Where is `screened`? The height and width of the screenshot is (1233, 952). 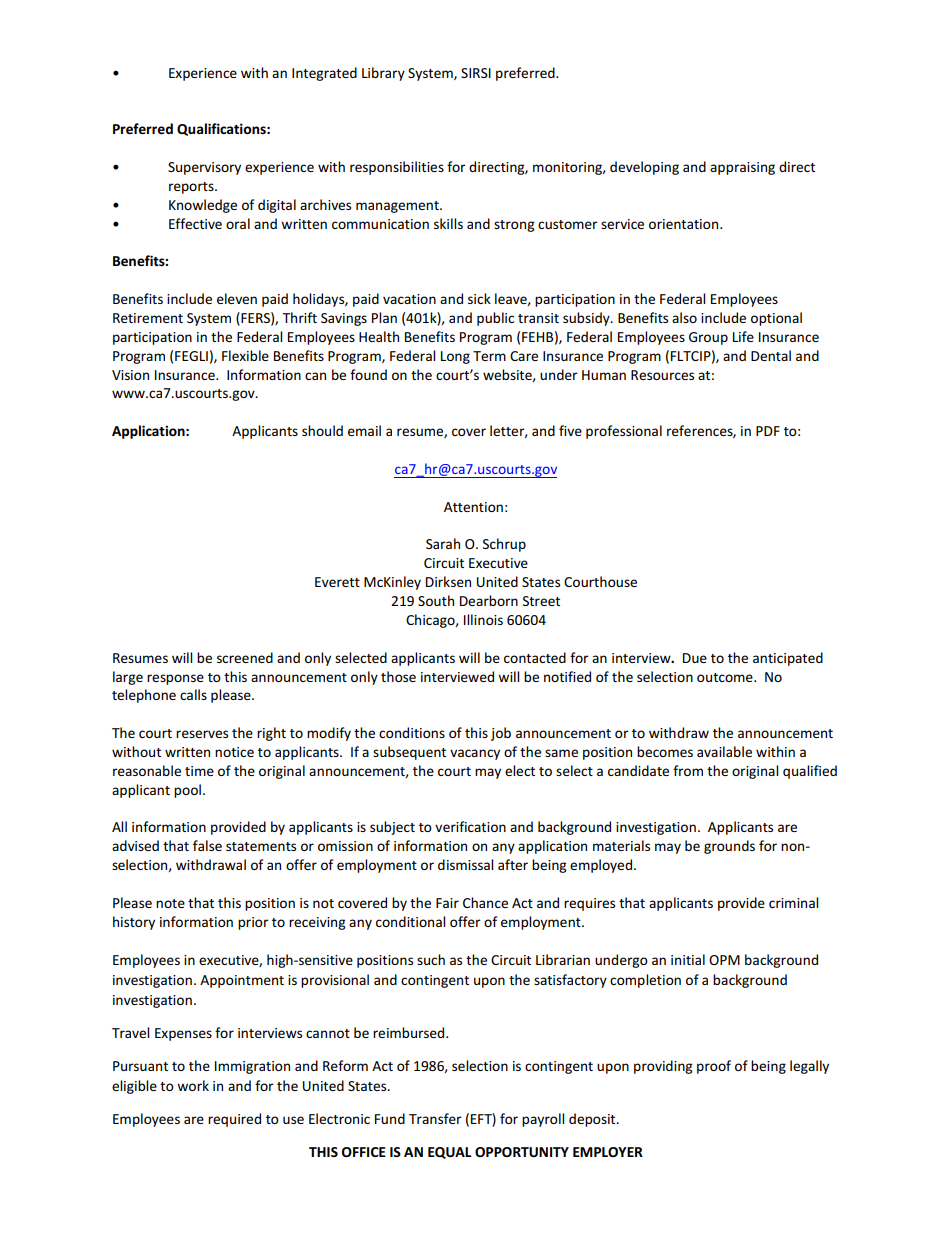
screened is located at coordinates (245, 657).
